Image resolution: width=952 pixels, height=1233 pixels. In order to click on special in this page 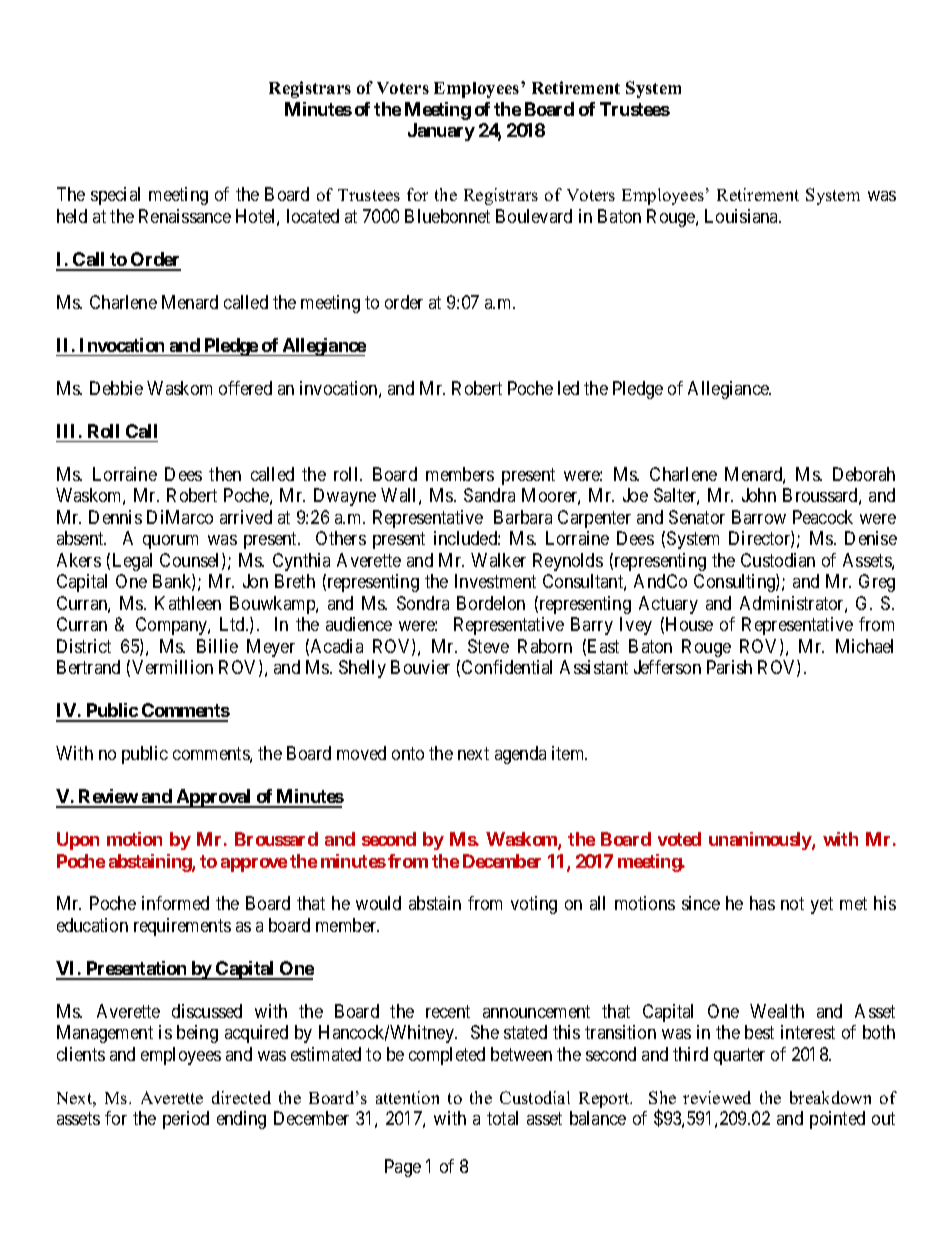, I will do `click(115, 196)`.
